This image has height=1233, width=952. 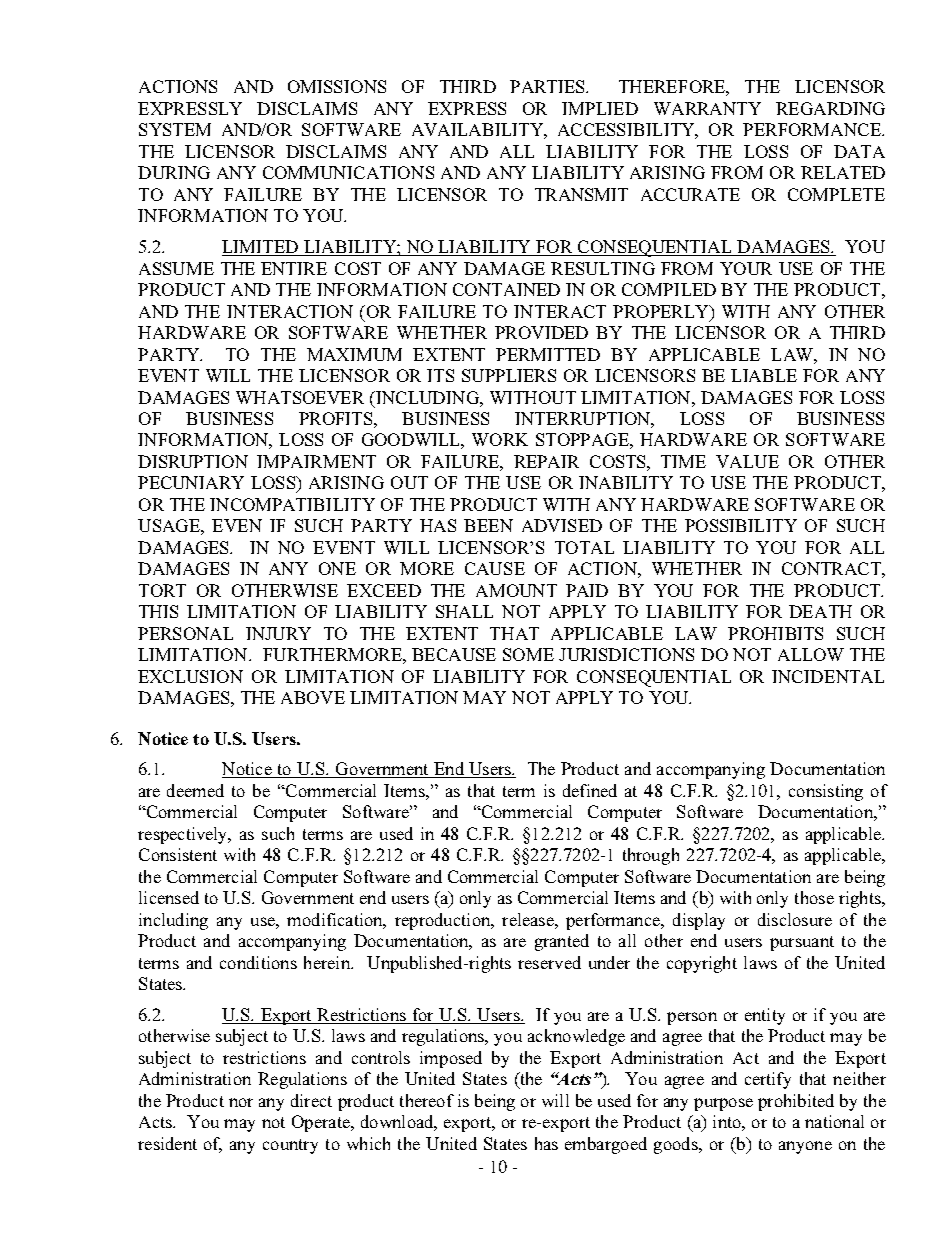 What do you see at coordinates (516, 590) in the image?
I see `AMOUNT` at bounding box center [516, 590].
